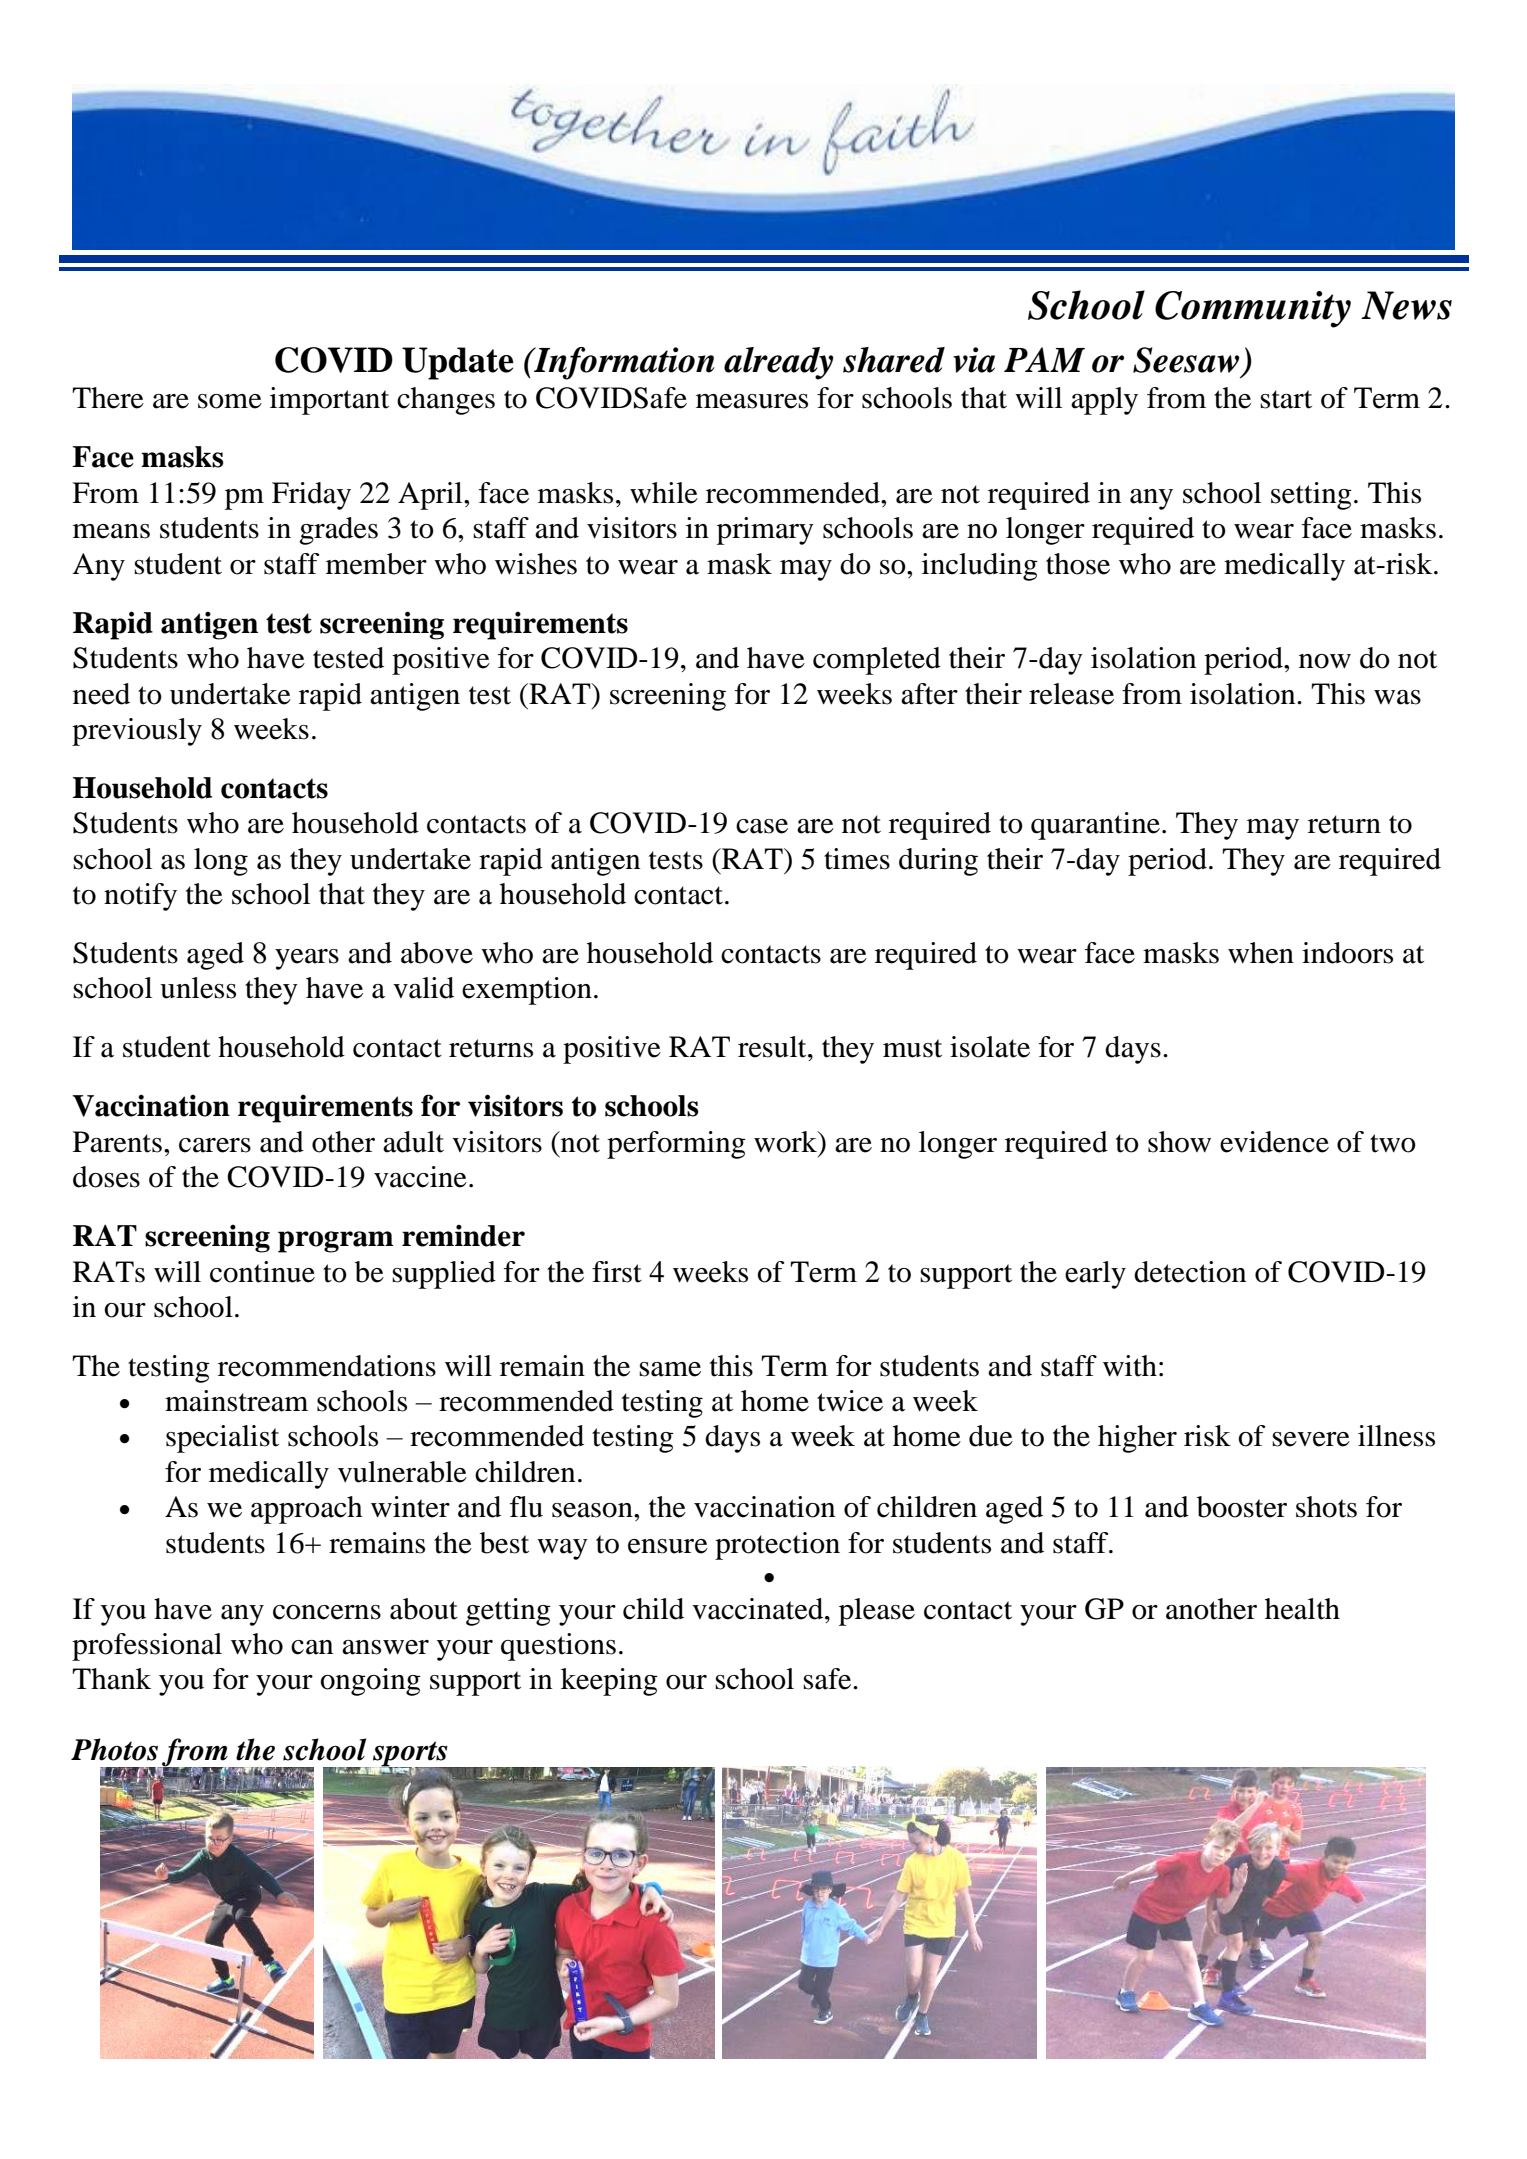  What do you see at coordinates (1186, 360) in the page?
I see `Seesaw` at bounding box center [1186, 360].
